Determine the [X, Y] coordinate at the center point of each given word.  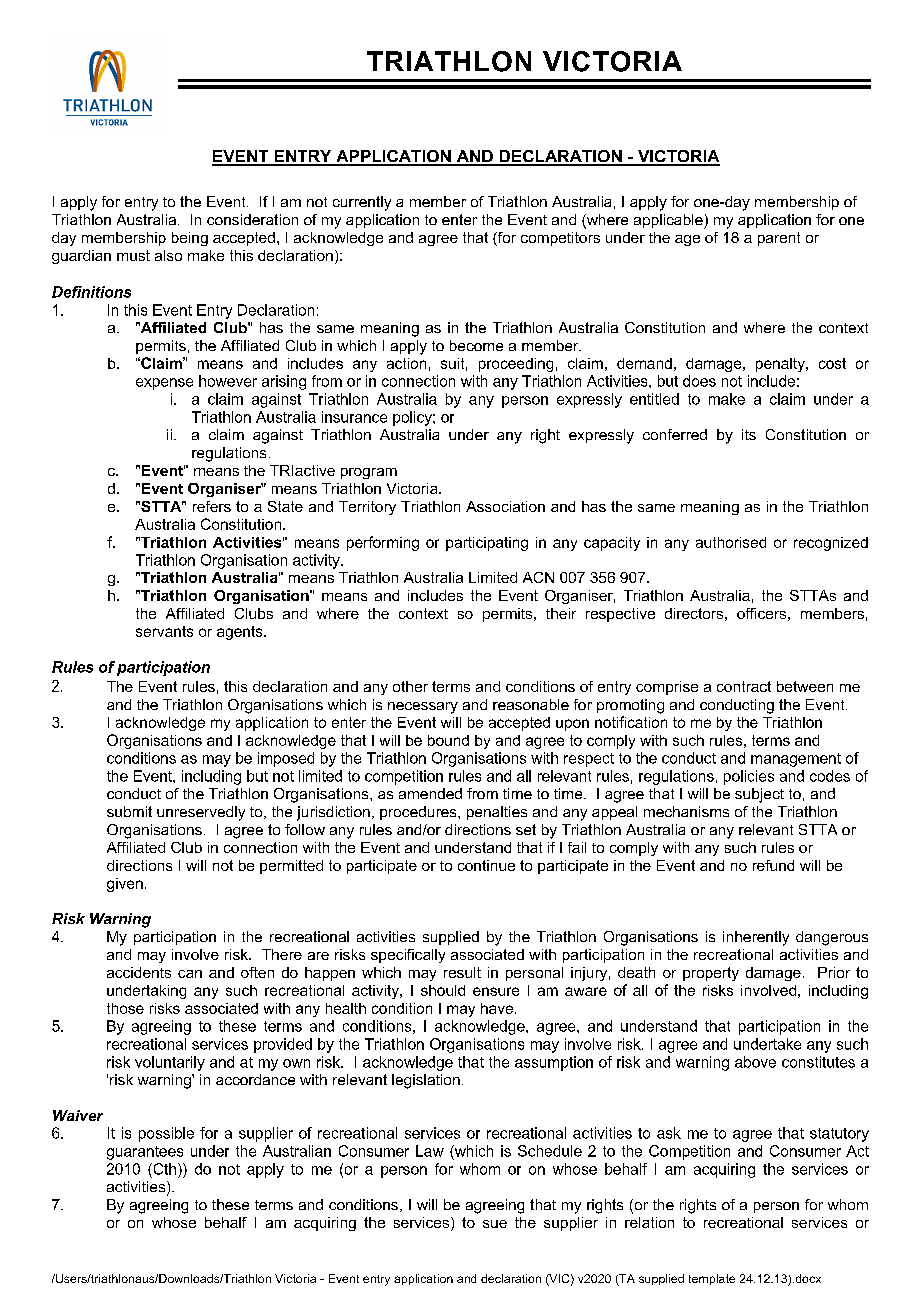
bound [448, 740]
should [443, 990]
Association [505, 506]
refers [212, 506]
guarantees [145, 1153]
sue [495, 1224]
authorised [731, 542]
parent [779, 239]
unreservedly [201, 813]
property [711, 974]
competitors [560, 239]
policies [749, 777]
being [190, 239]
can [190, 974]
